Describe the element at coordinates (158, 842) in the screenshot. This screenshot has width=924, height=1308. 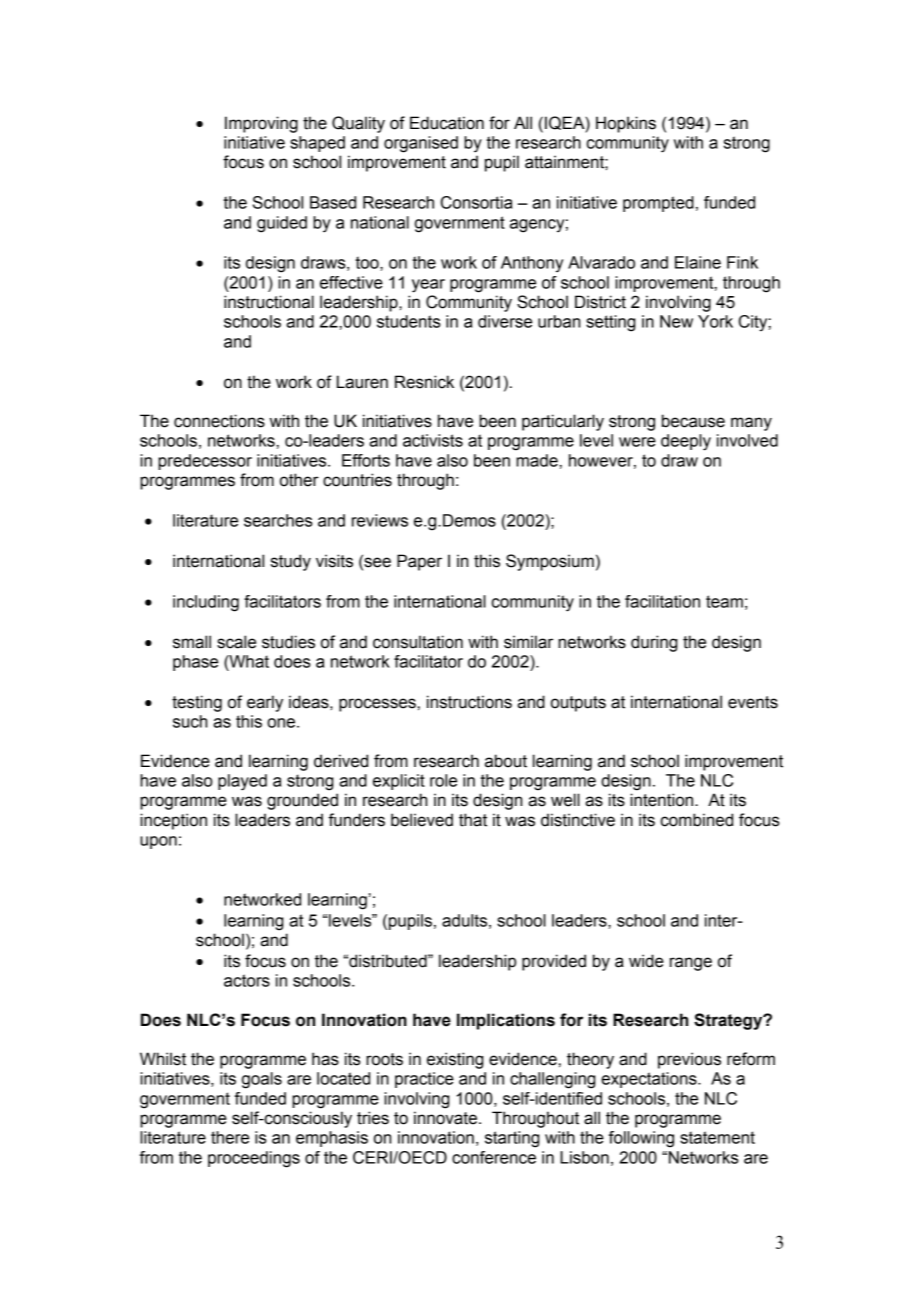
I see `upon` at that location.
